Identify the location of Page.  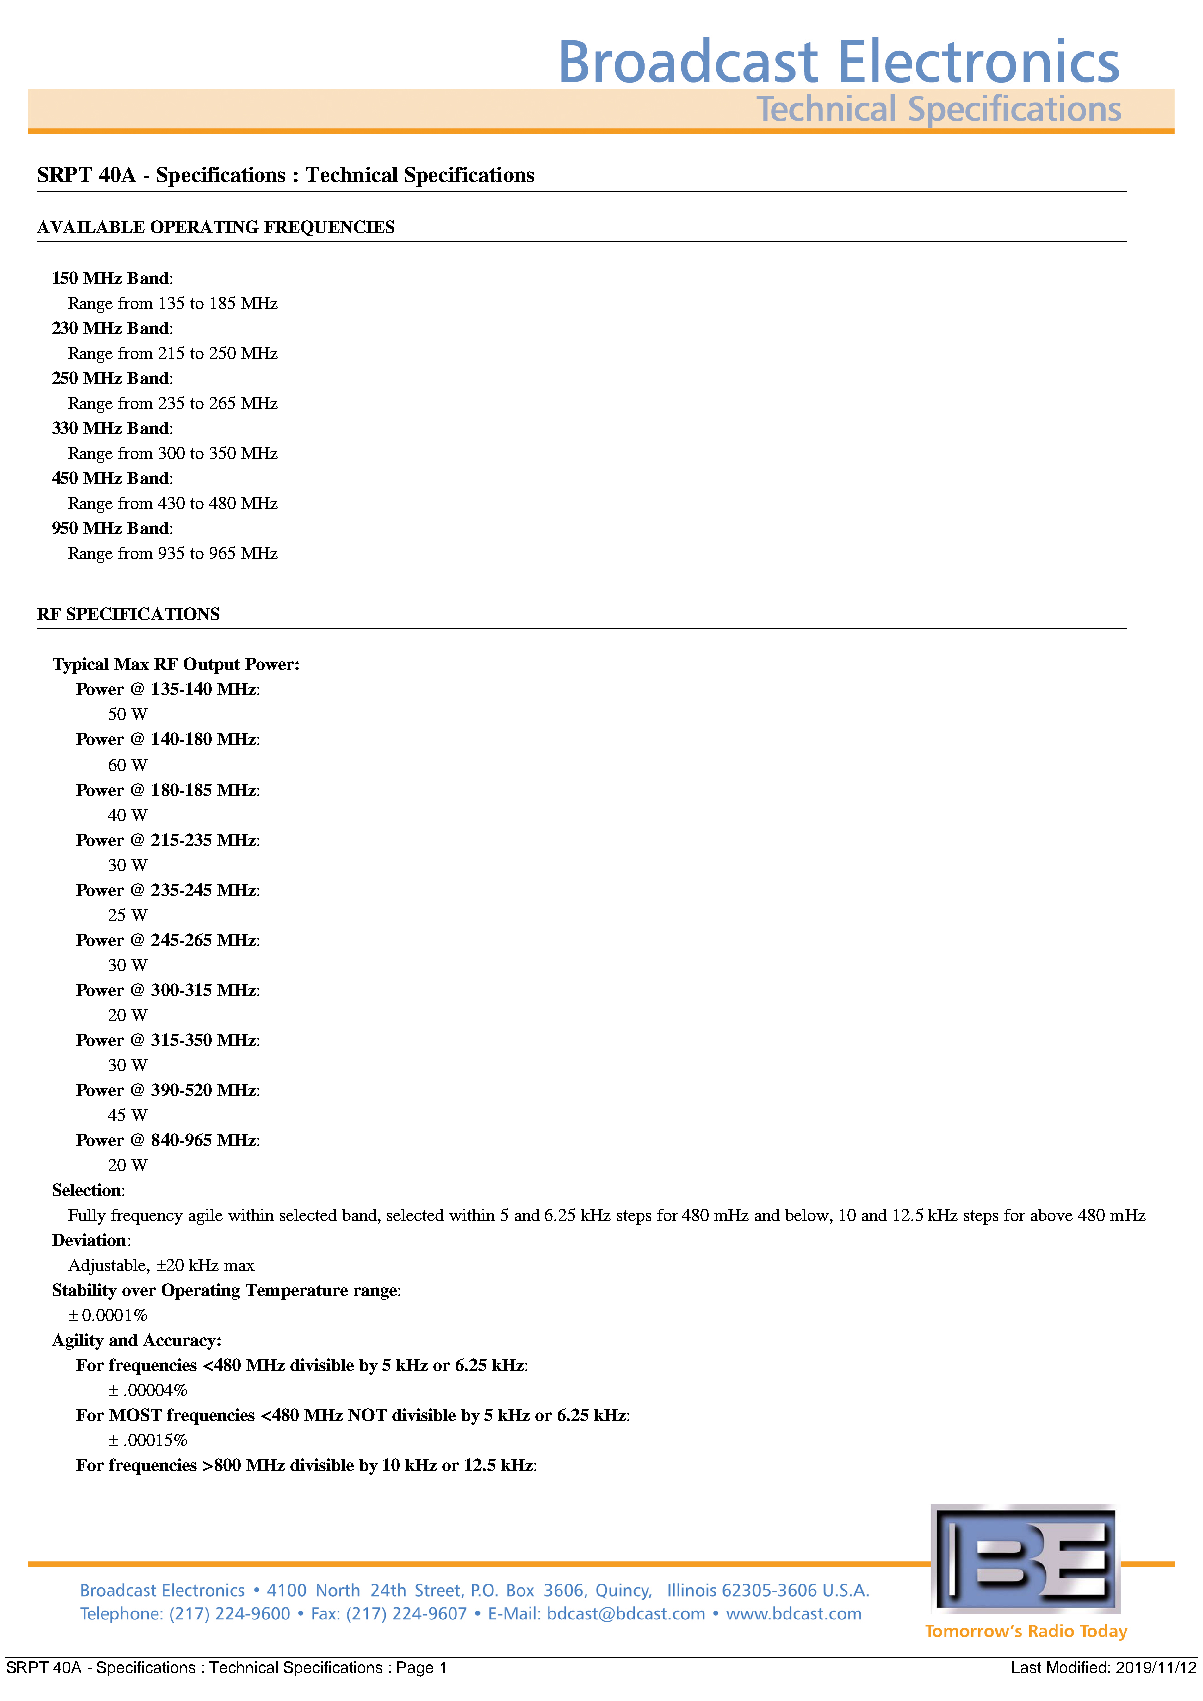
(415, 1669).
